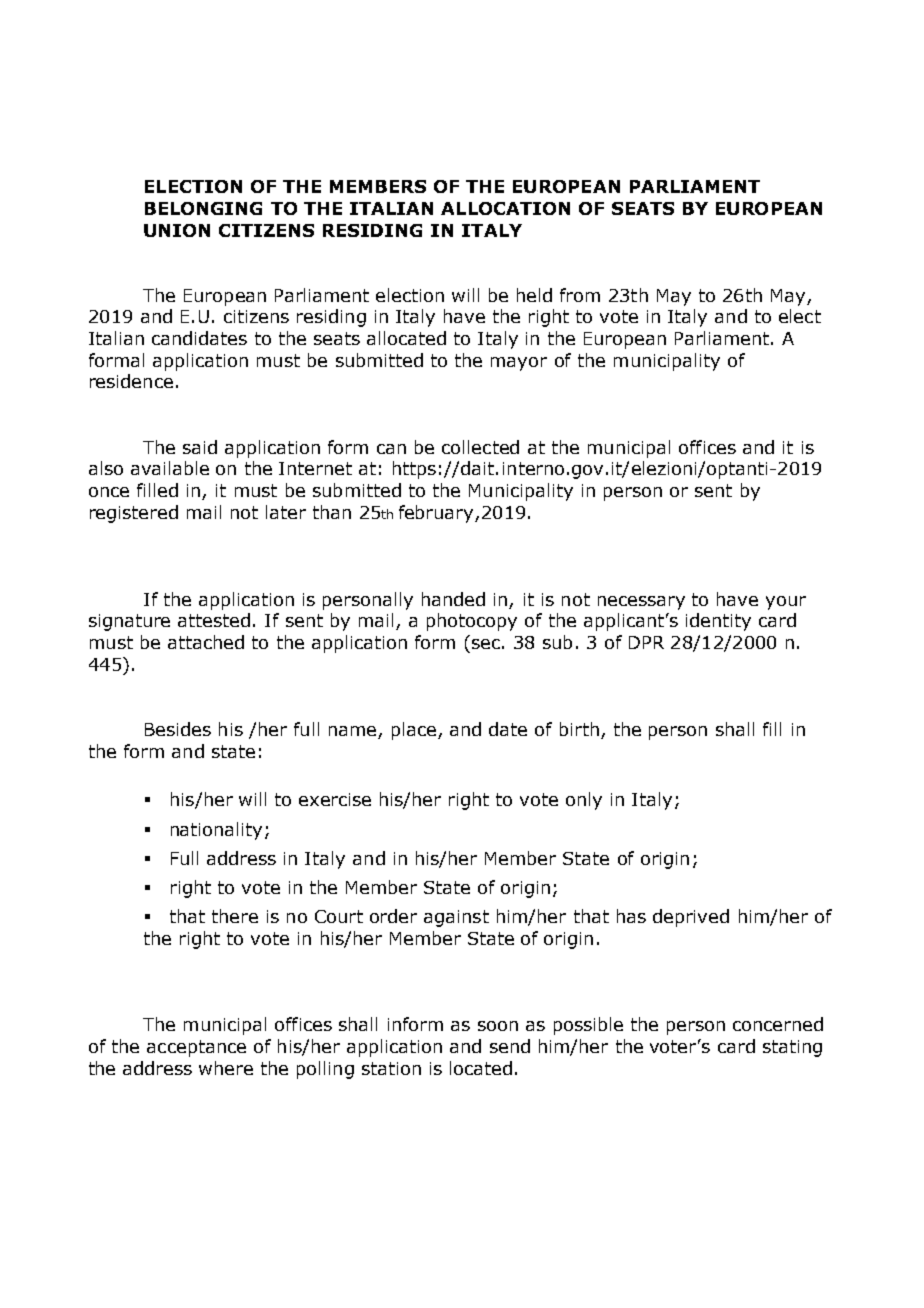 The image size is (924, 1308). What do you see at coordinates (206, 642) in the image?
I see `attached` at bounding box center [206, 642].
